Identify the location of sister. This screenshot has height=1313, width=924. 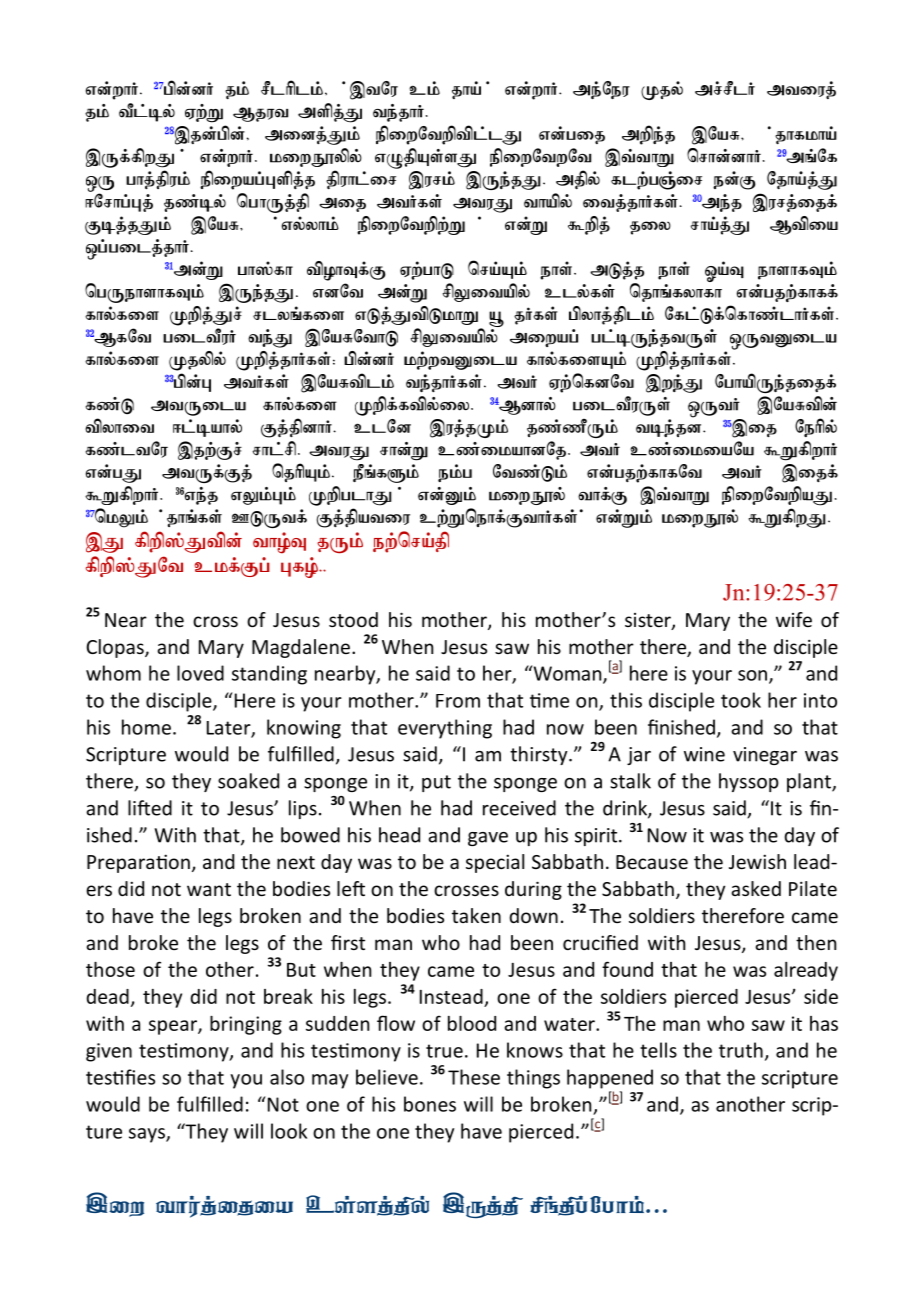
(649, 621).
